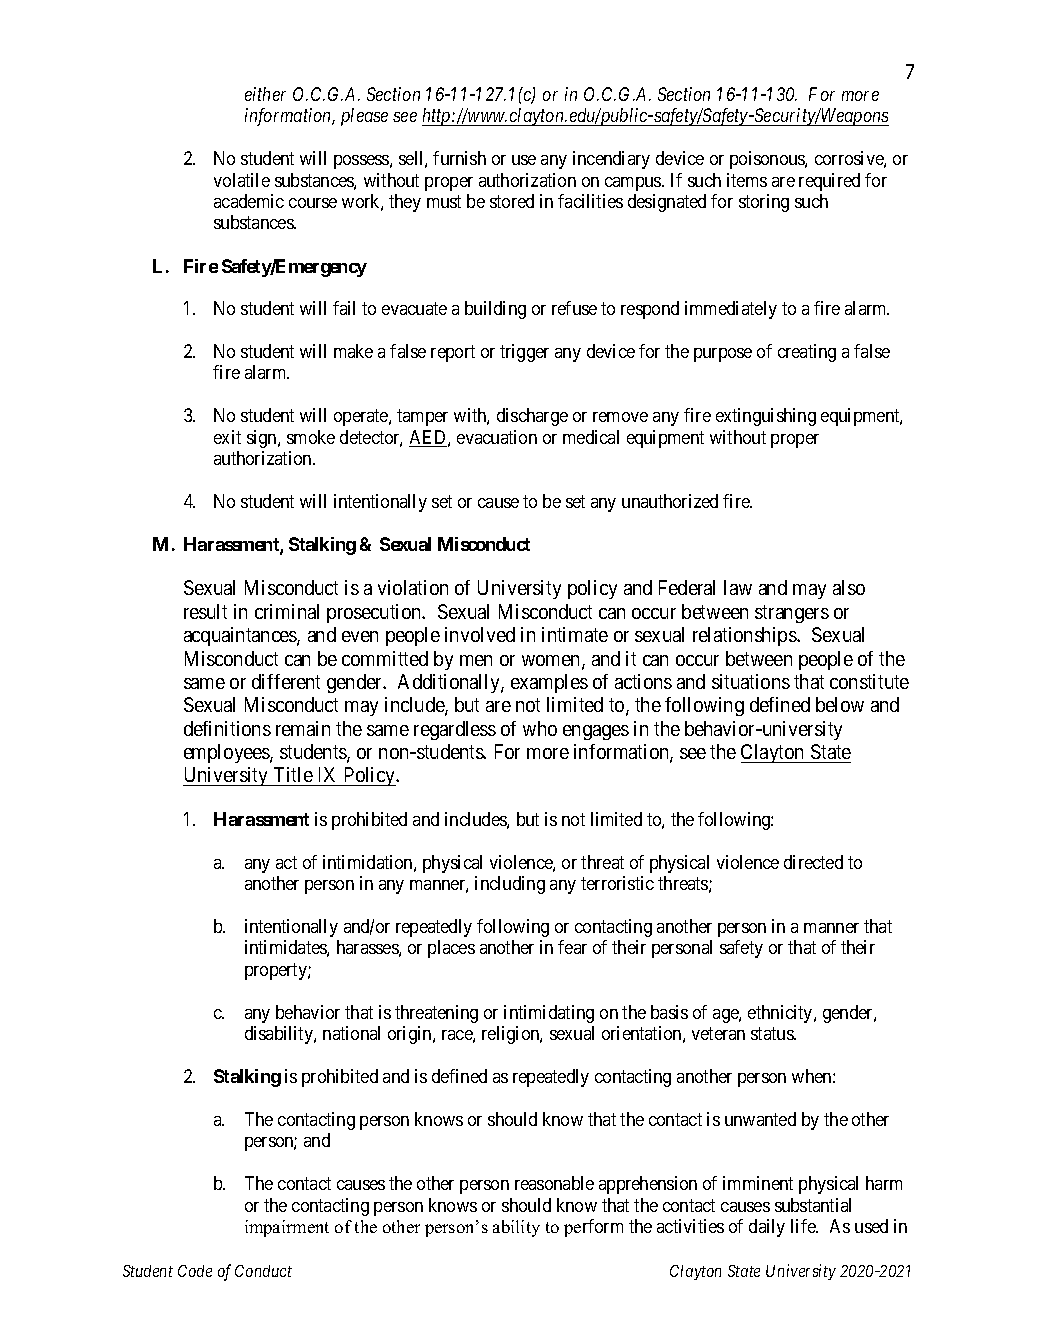 The height and width of the screenshot is (1342, 1037). Describe the element at coordinates (351, 1033) in the screenshot. I see `national` at that location.
